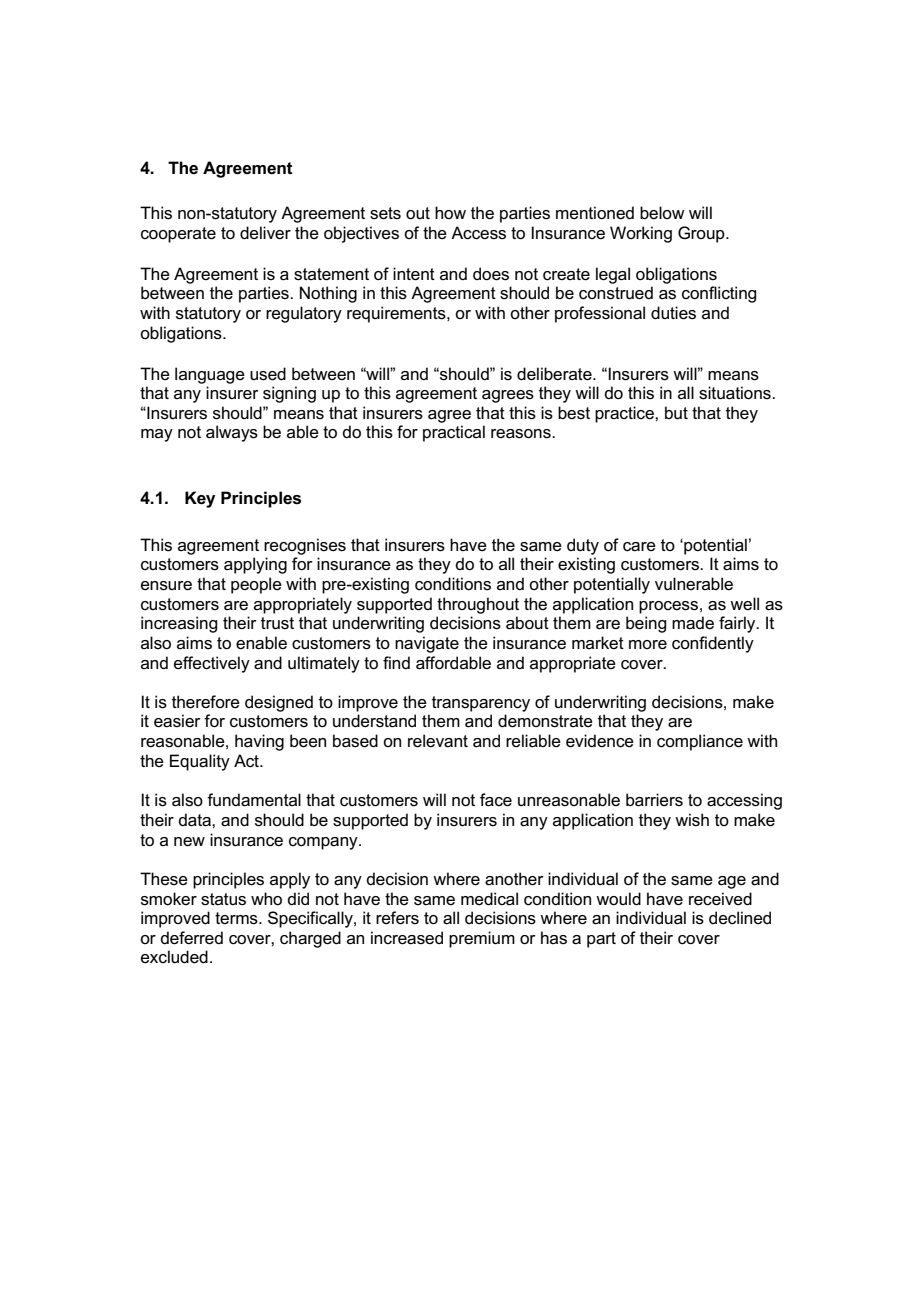  I want to click on practical, so click(454, 433).
